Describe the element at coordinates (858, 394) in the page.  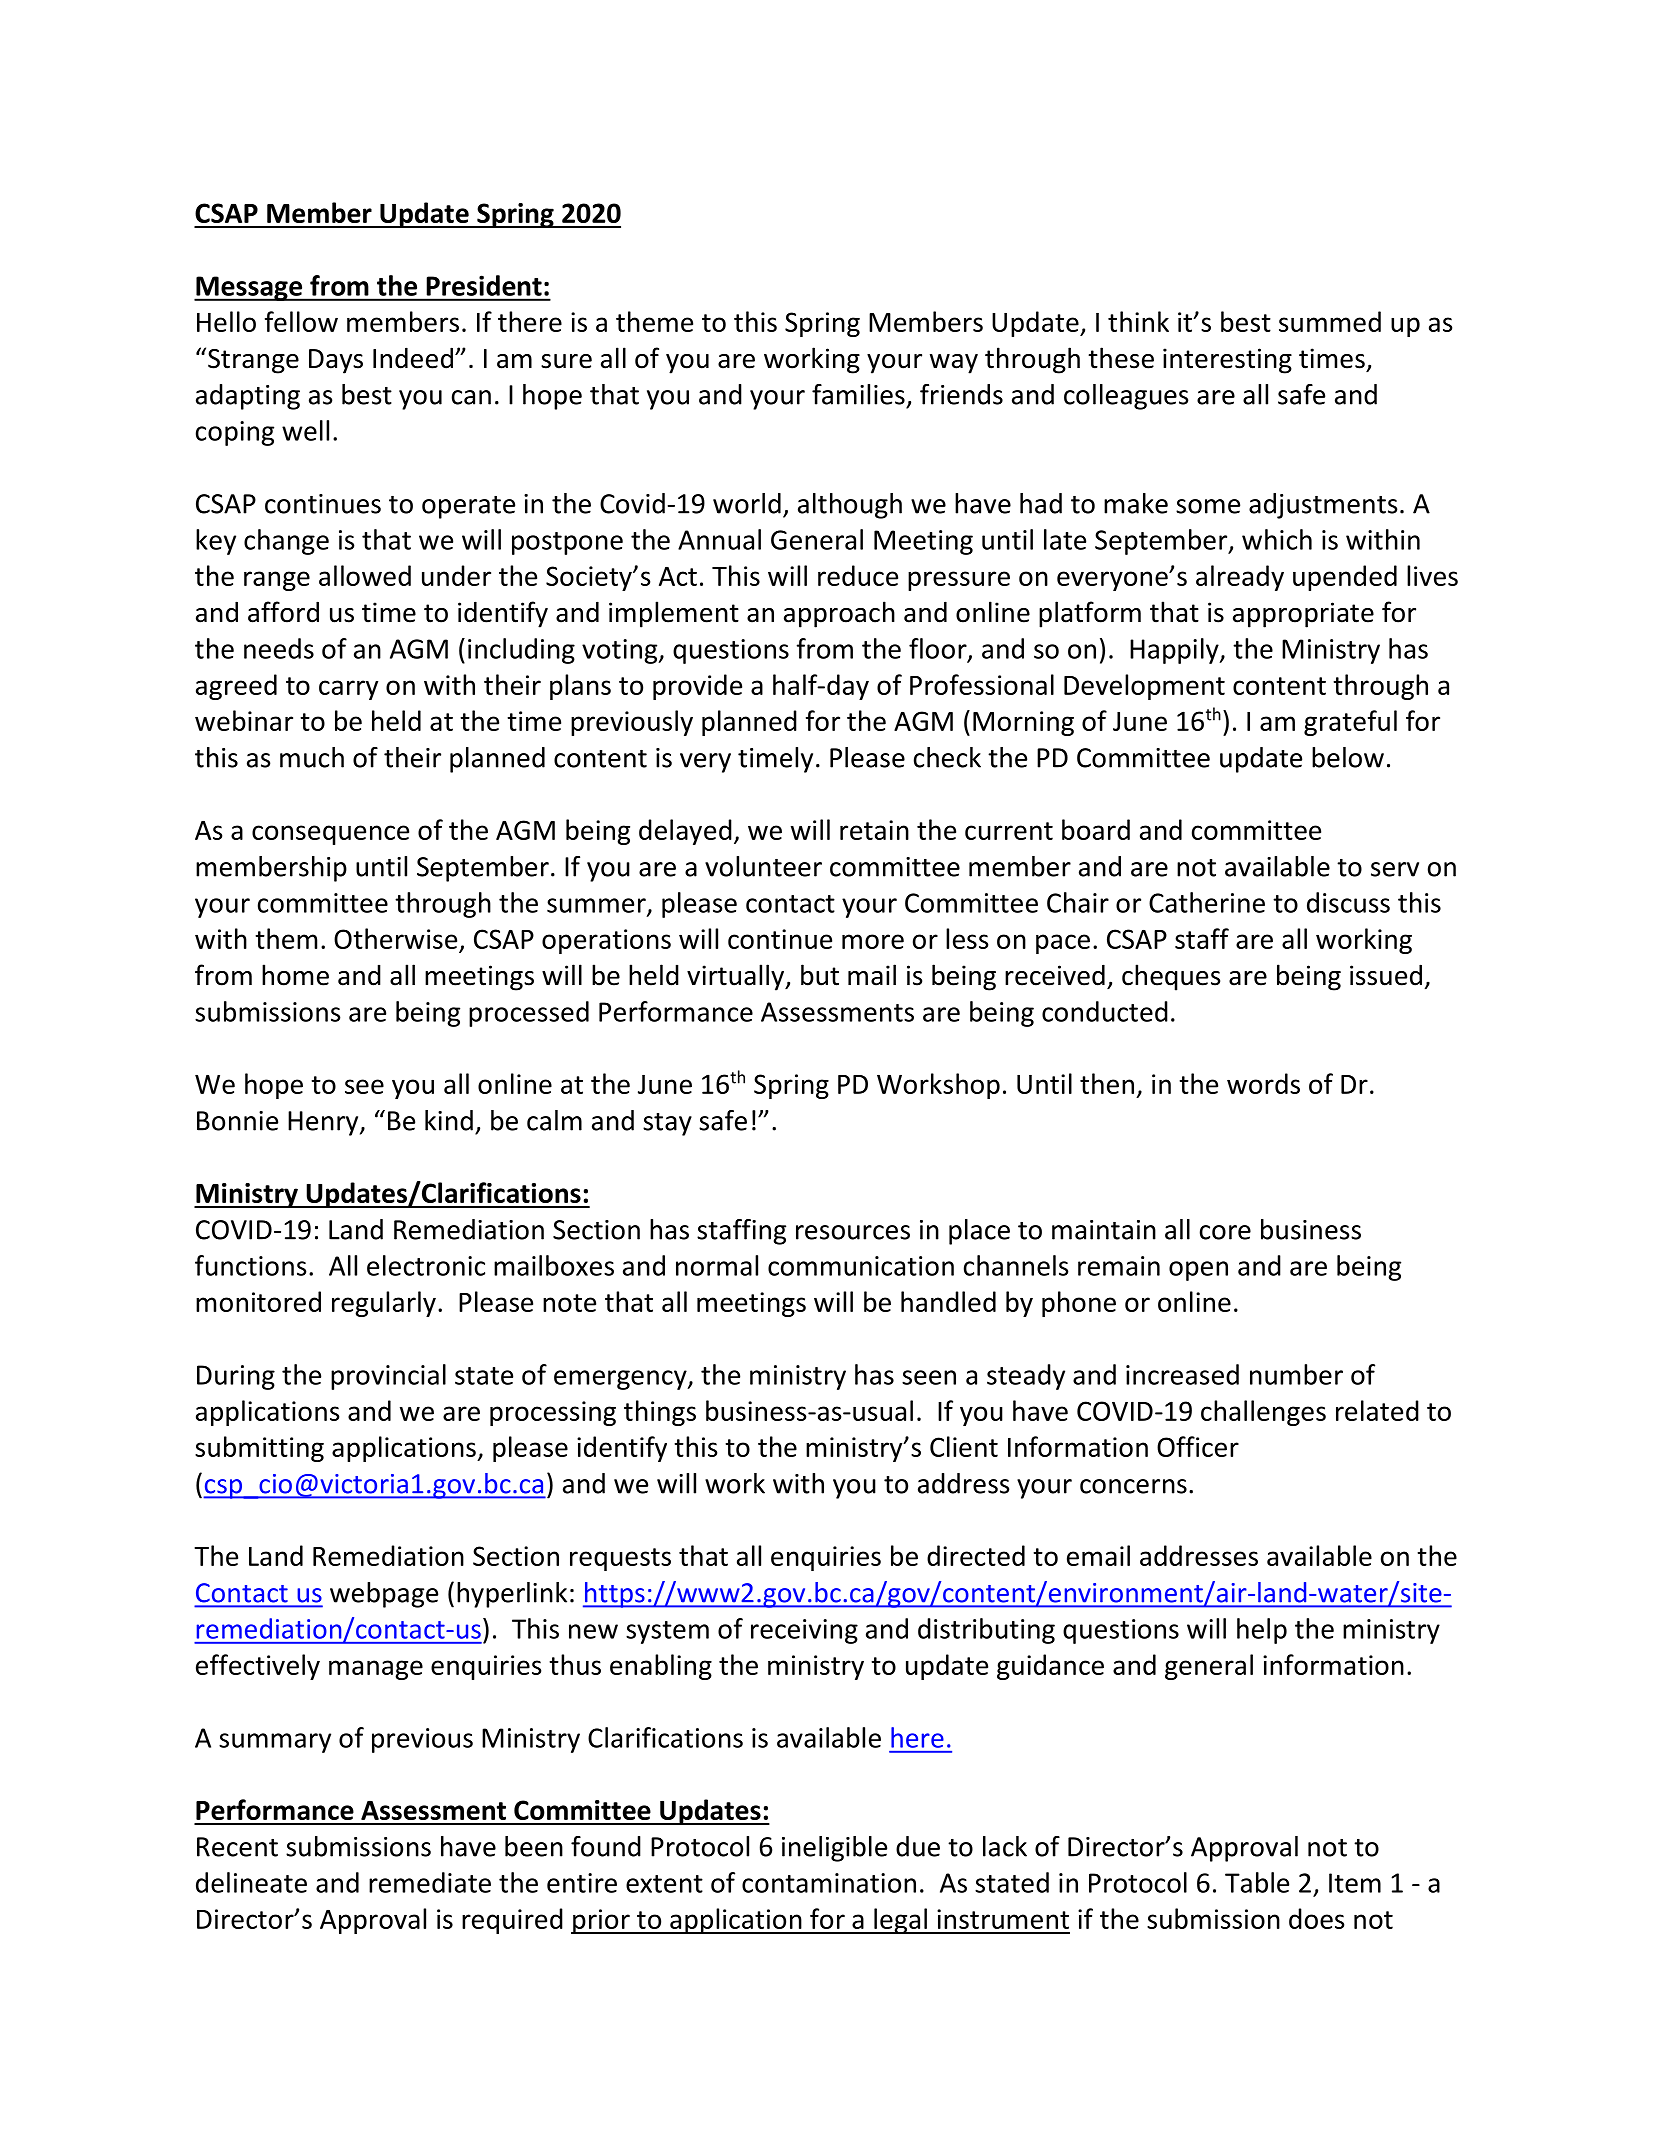
I see `families` at that location.
